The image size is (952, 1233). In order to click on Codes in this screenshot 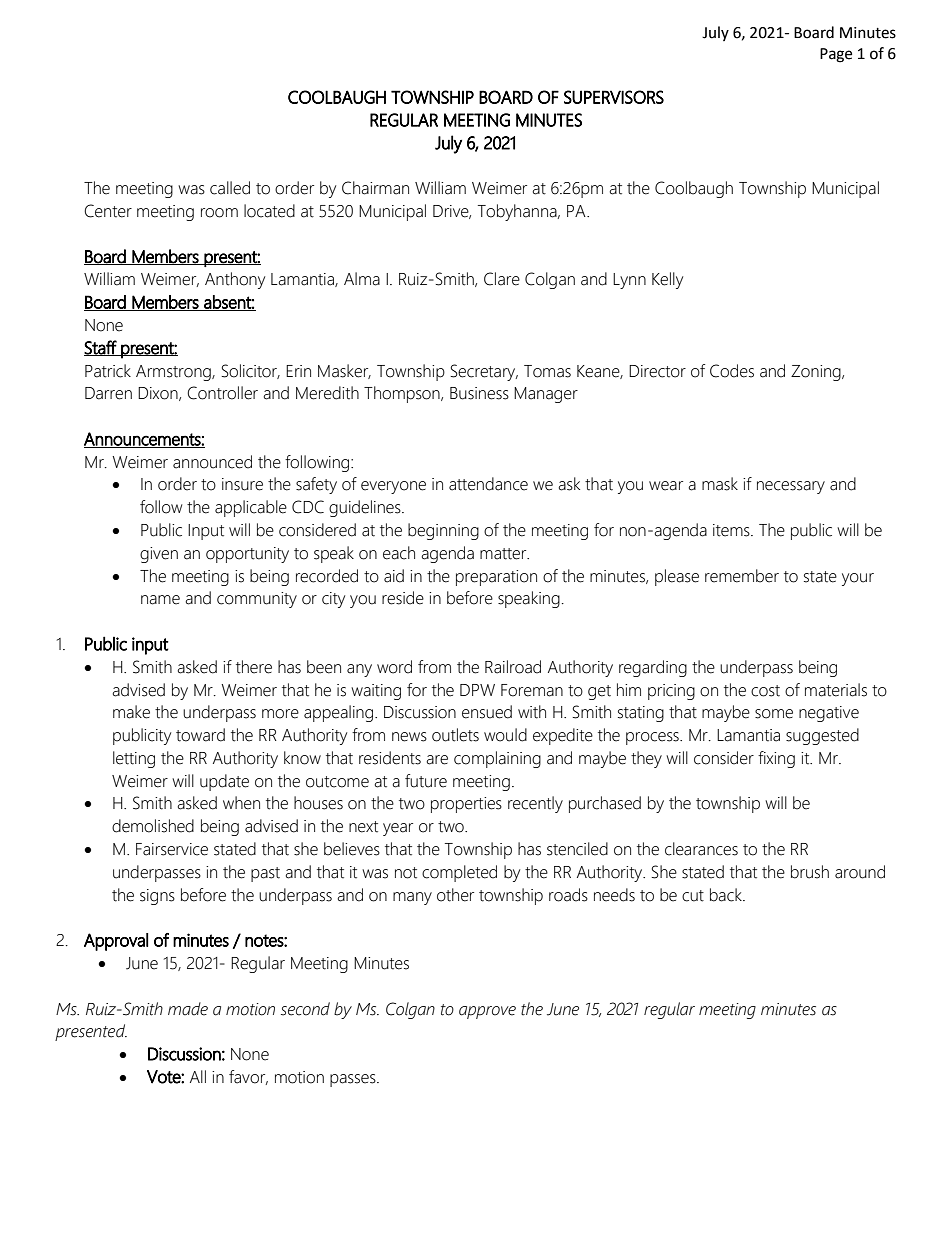, I will do `click(732, 371)`.
